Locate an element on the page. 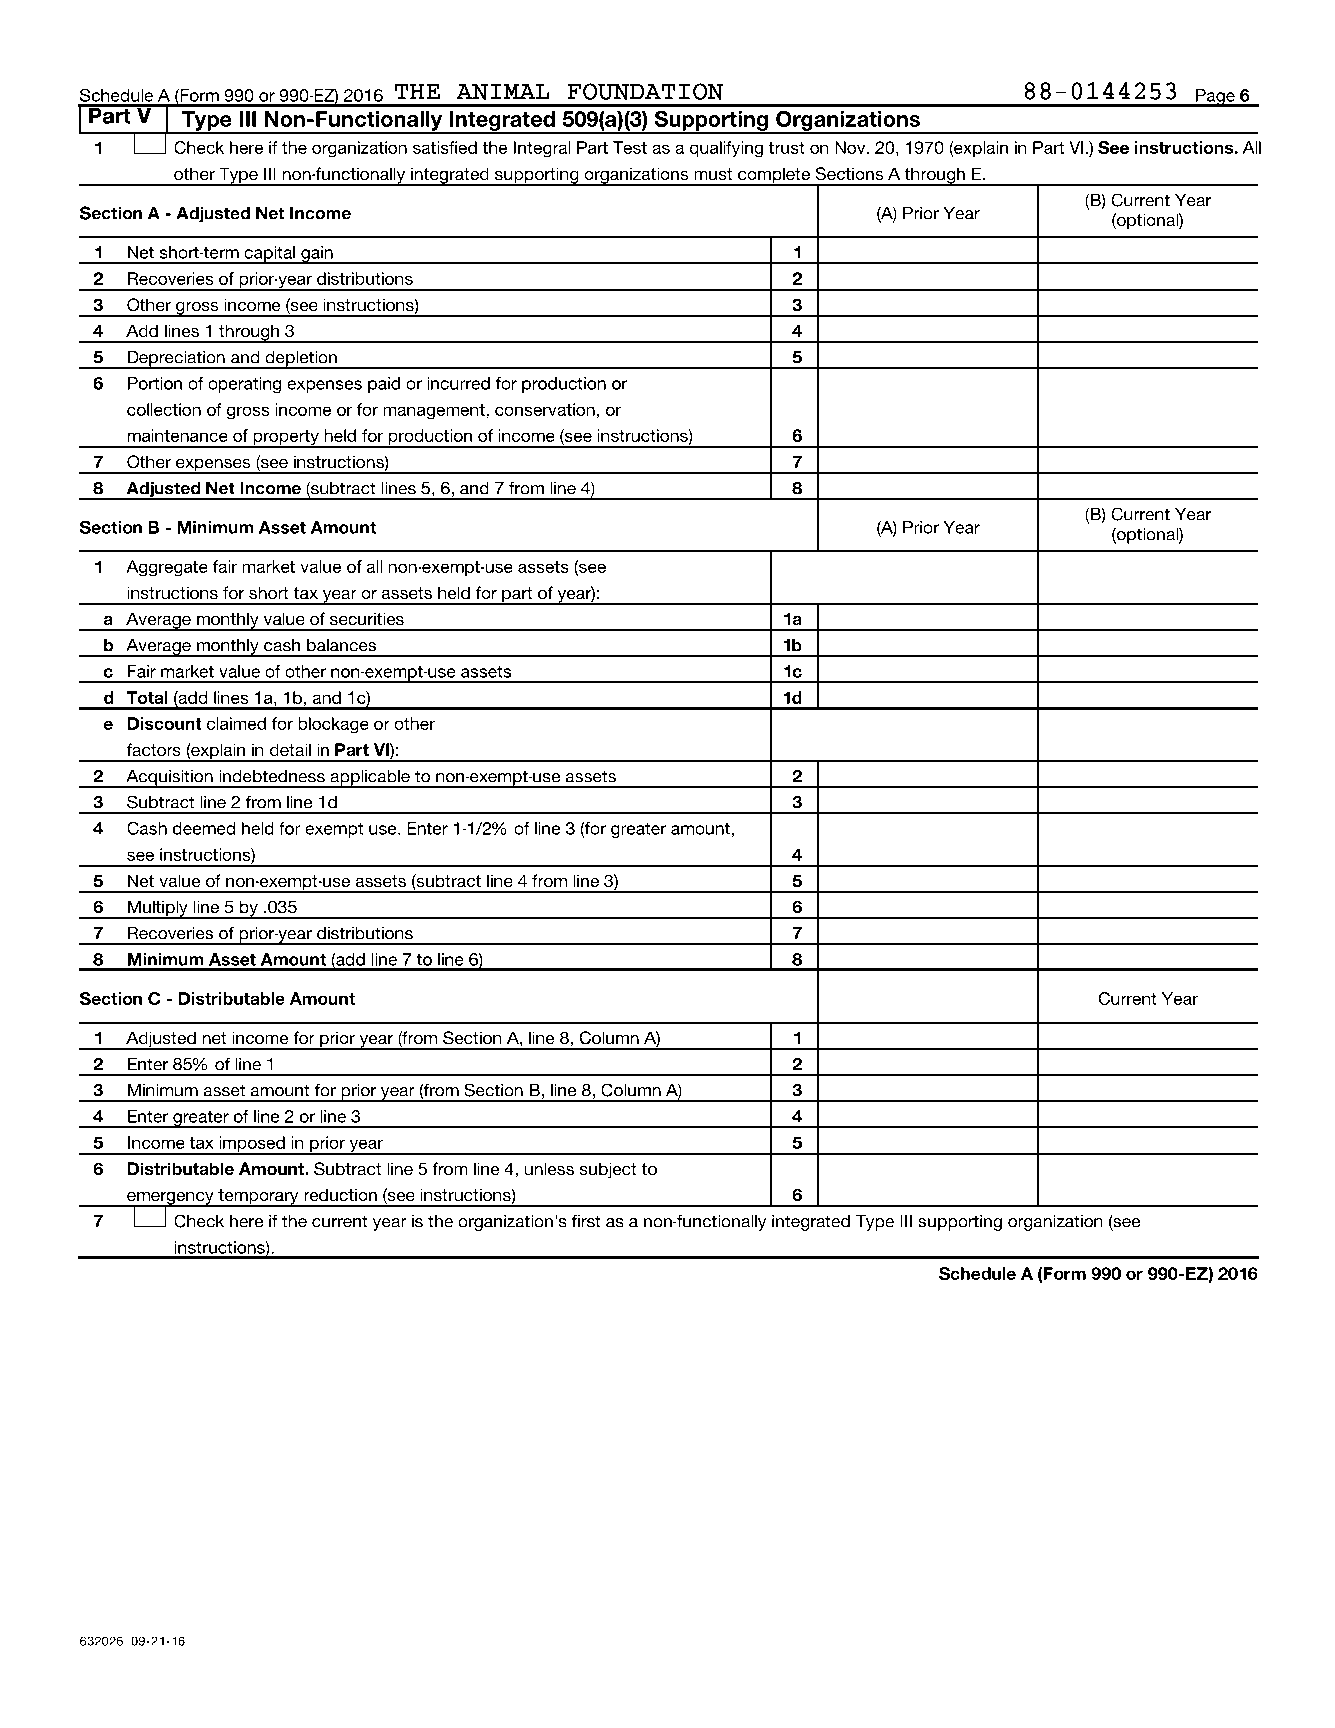  temporary is located at coordinates (258, 1198).
